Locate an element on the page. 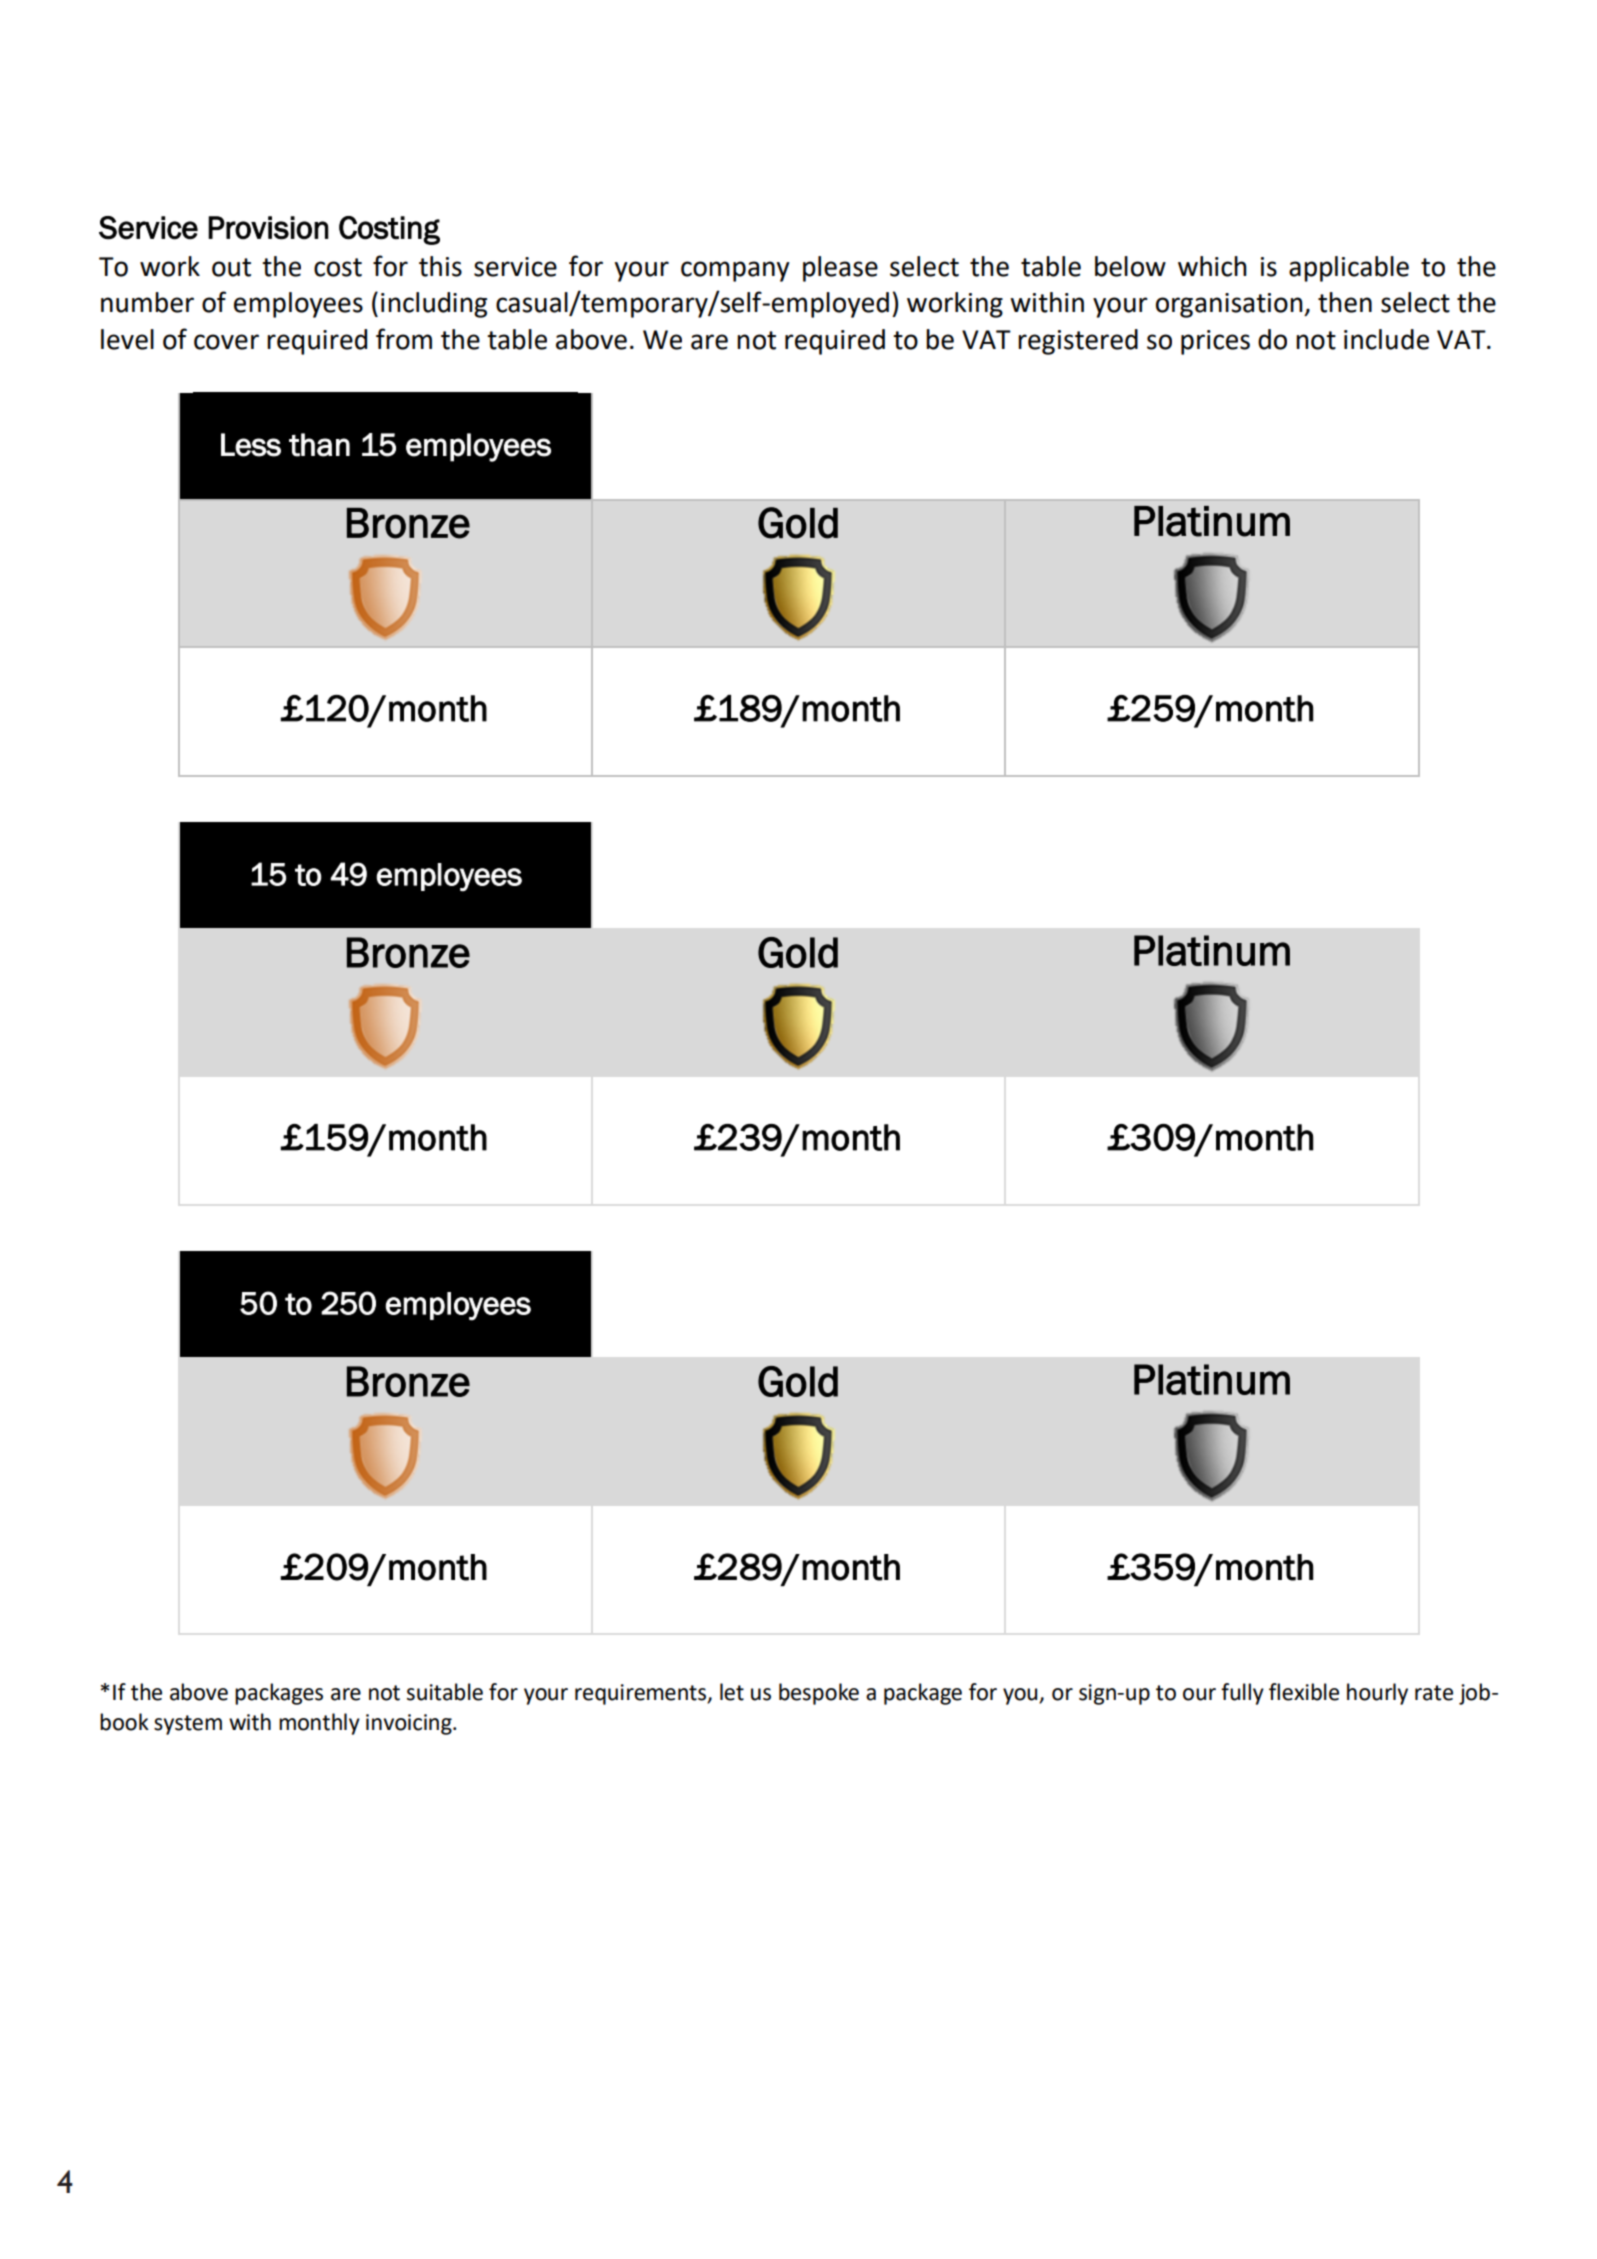  company is located at coordinates (735, 271).
